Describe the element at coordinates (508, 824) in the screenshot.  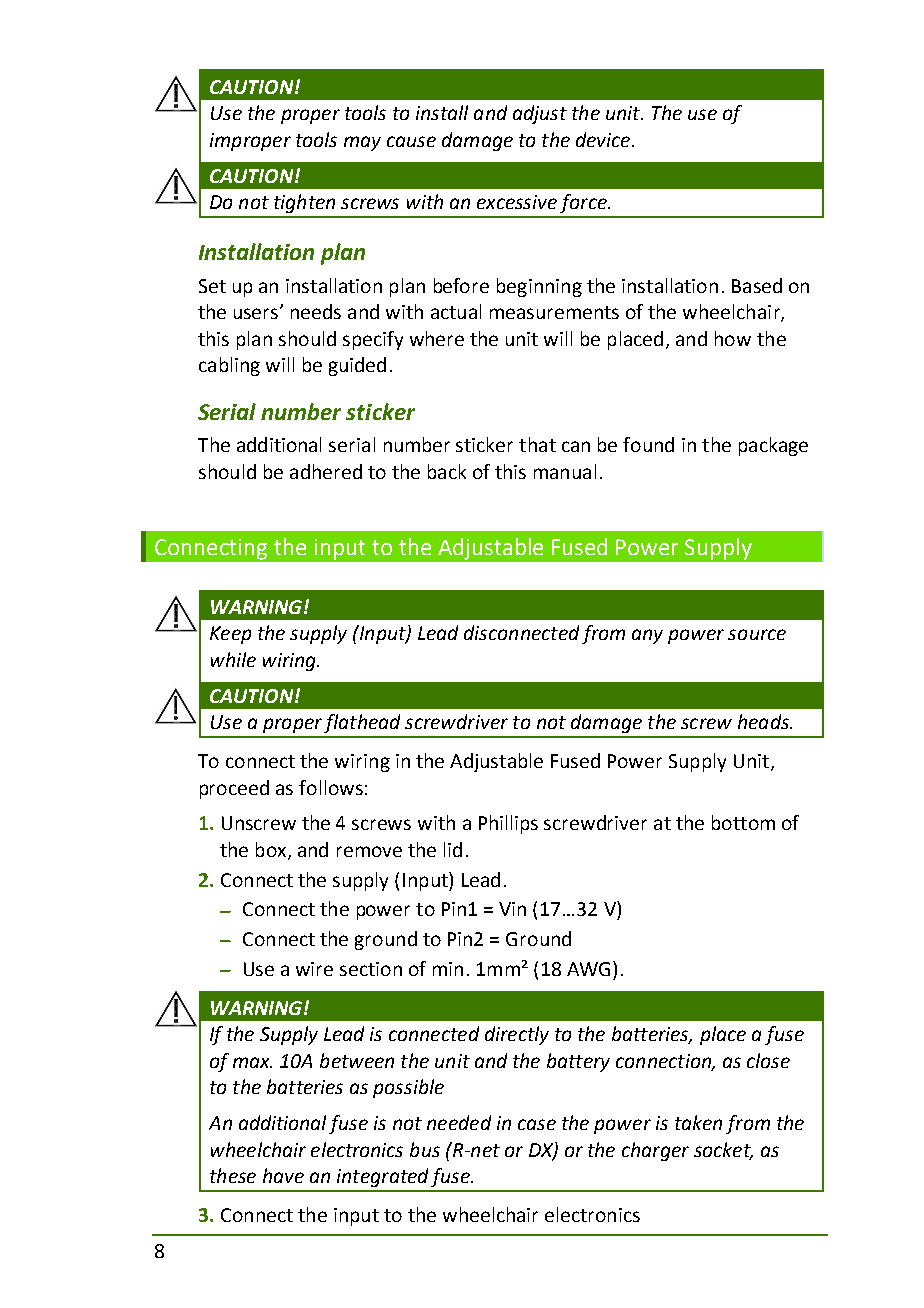
I see `Phillips` at that location.
